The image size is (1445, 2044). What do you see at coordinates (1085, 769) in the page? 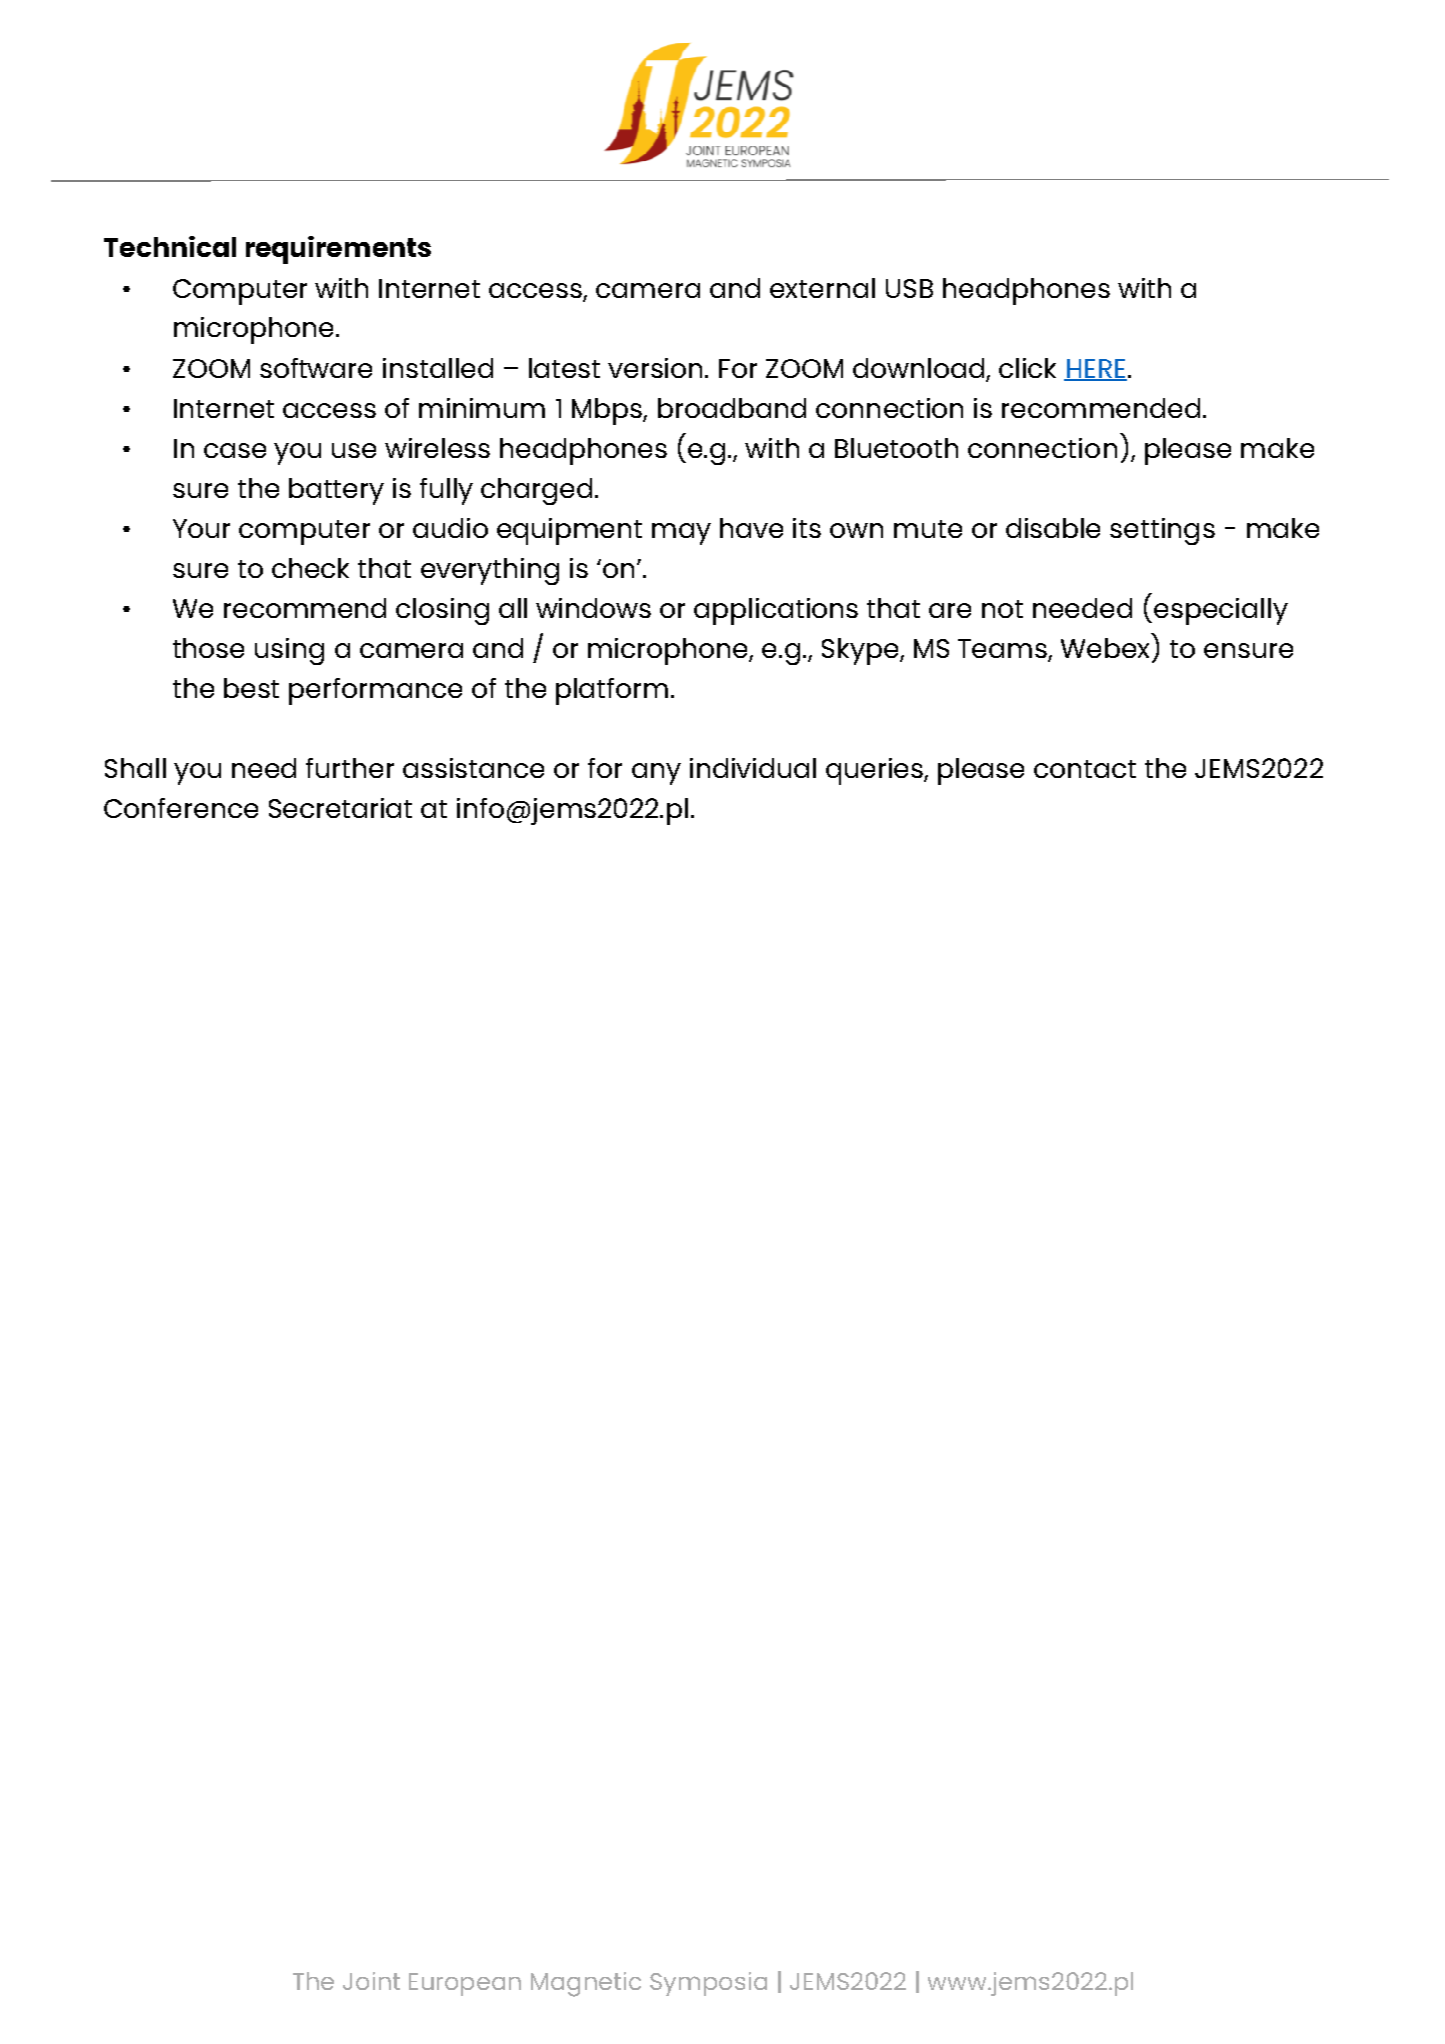
I see `contact` at bounding box center [1085, 769].
